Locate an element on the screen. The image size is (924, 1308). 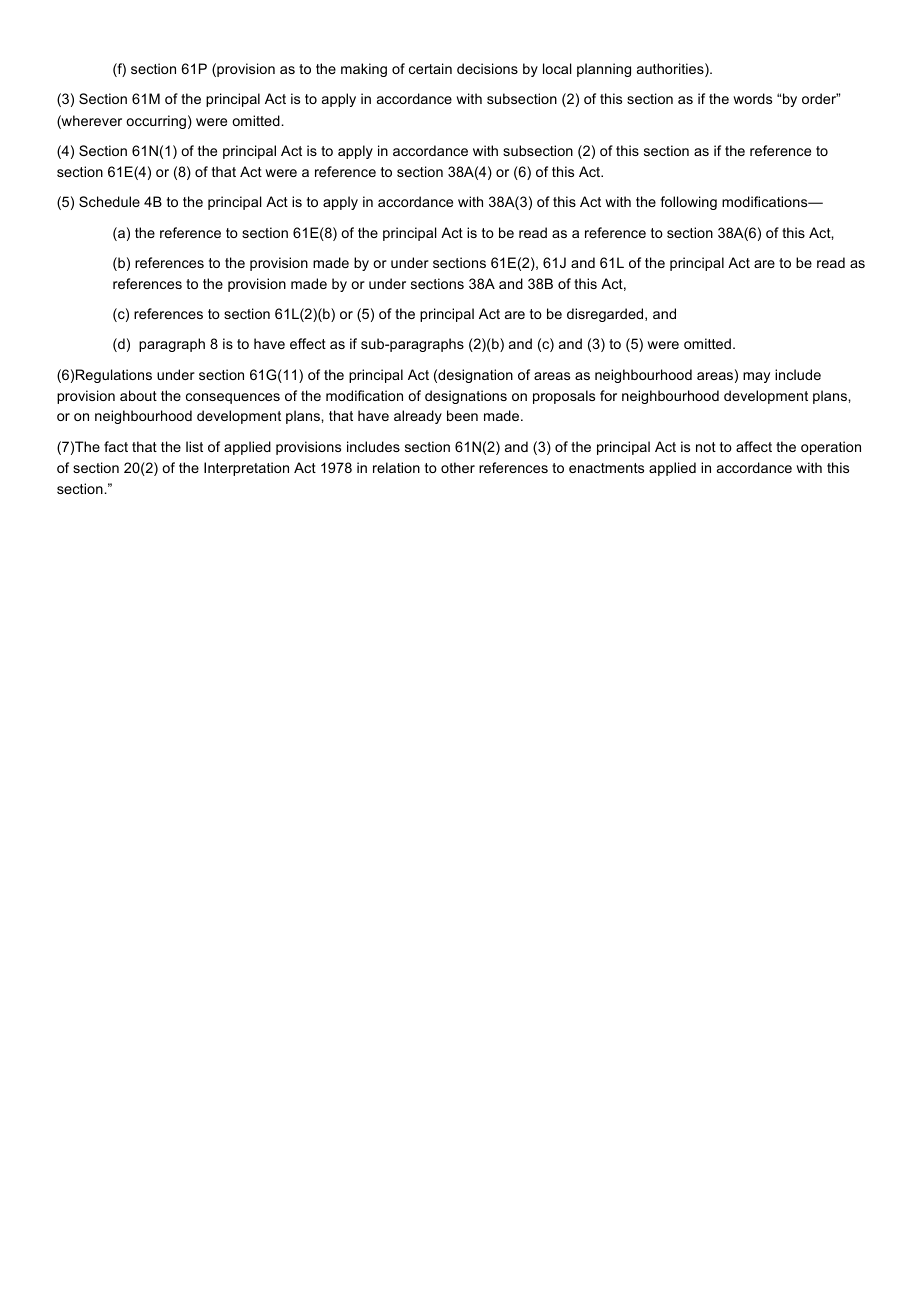
Schedule is located at coordinates (109, 201).
